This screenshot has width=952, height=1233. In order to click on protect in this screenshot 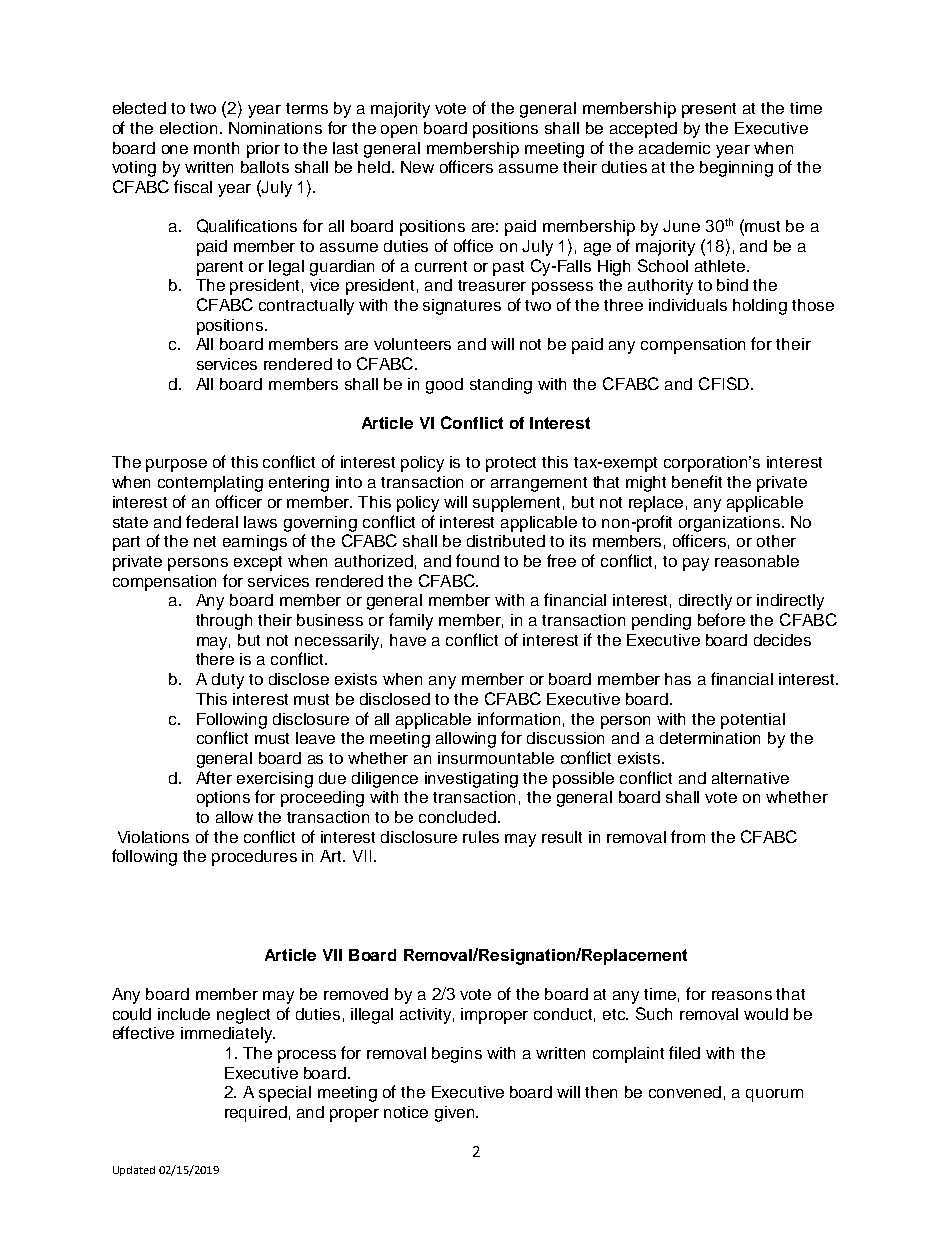, I will do `click(511, 464)`.
